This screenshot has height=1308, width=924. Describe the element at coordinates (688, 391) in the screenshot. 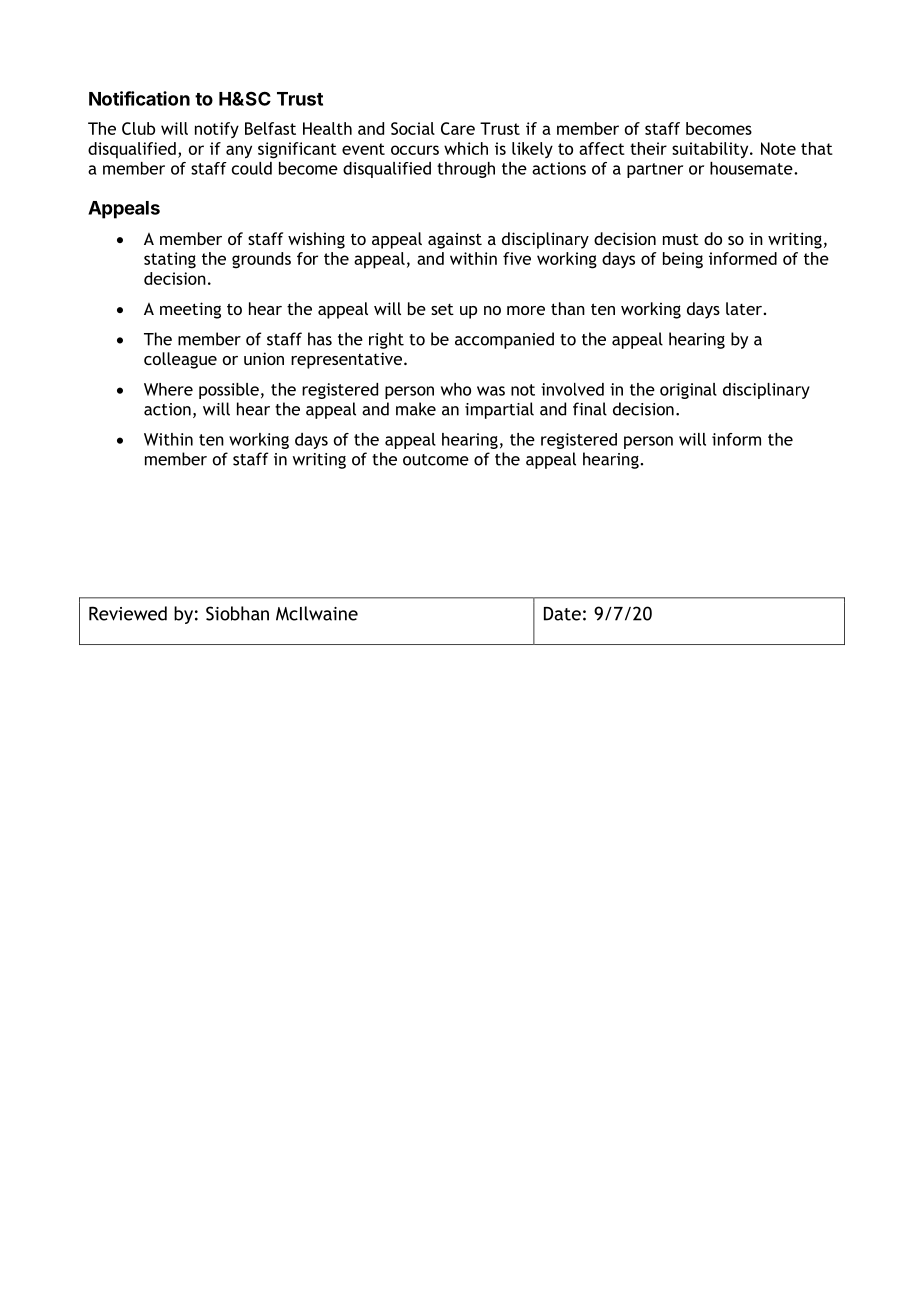

I see `original` at that location.
